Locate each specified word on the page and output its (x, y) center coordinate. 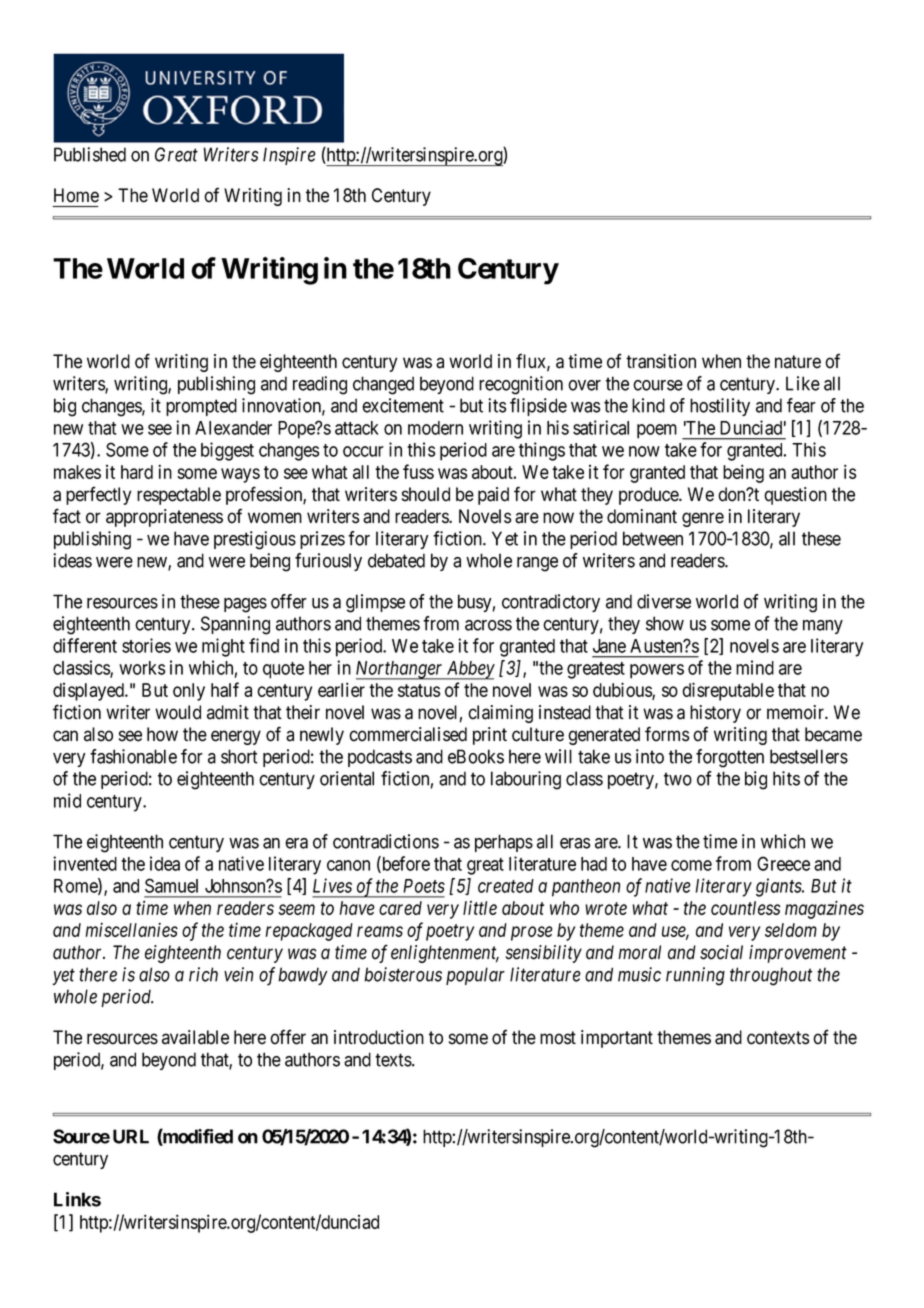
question (795, 496)
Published (90, 154)
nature (798, 362)
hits (786, 778)
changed (383, 385)
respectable (179, 496)
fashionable (133, 756)
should (426, 494)
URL (131, 1136)
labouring (526, 780)
